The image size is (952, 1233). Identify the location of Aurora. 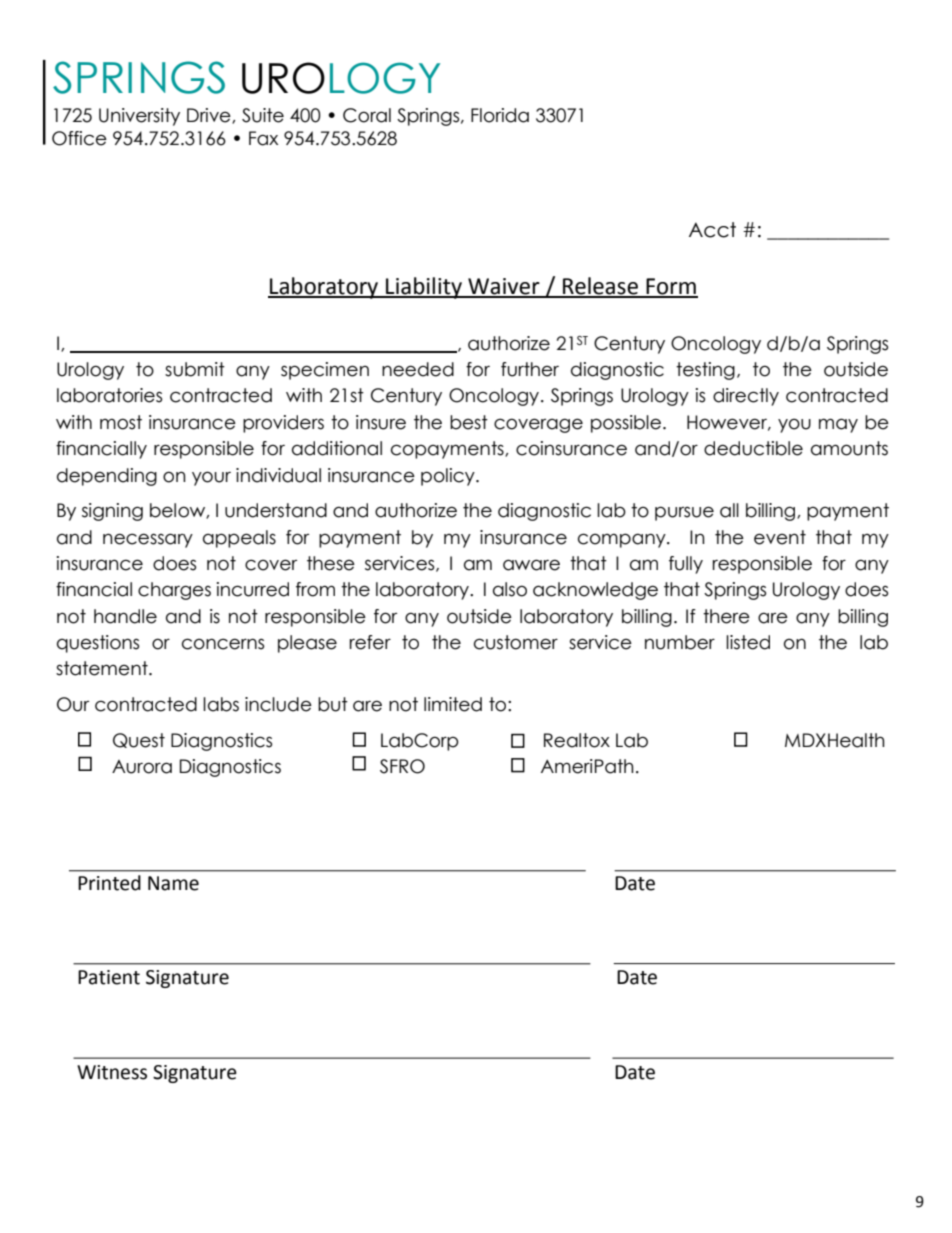
(142, 767).
